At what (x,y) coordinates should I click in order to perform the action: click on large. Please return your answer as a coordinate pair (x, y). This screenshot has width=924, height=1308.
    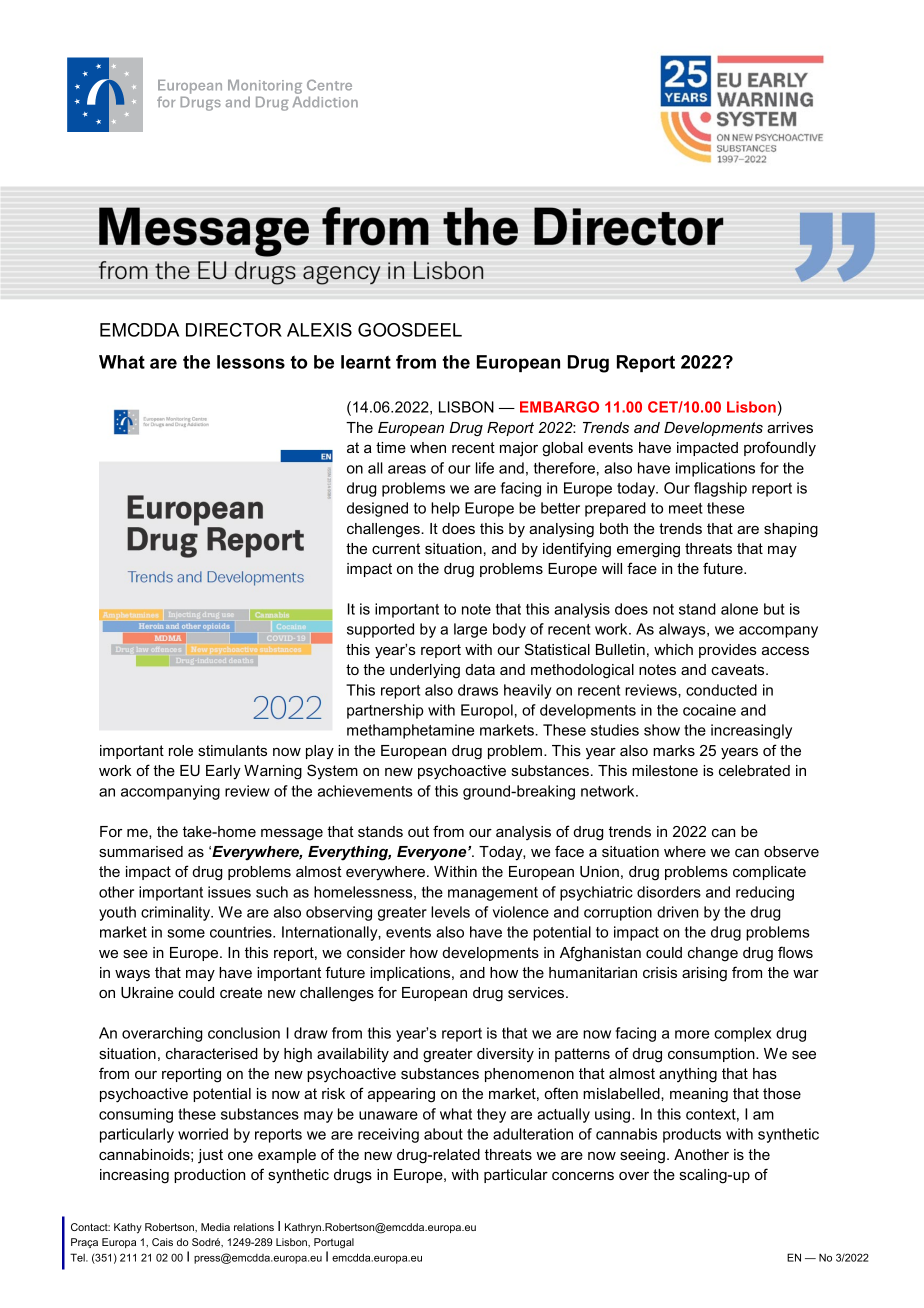
    Looking at the image, I should click on (470, 630).
